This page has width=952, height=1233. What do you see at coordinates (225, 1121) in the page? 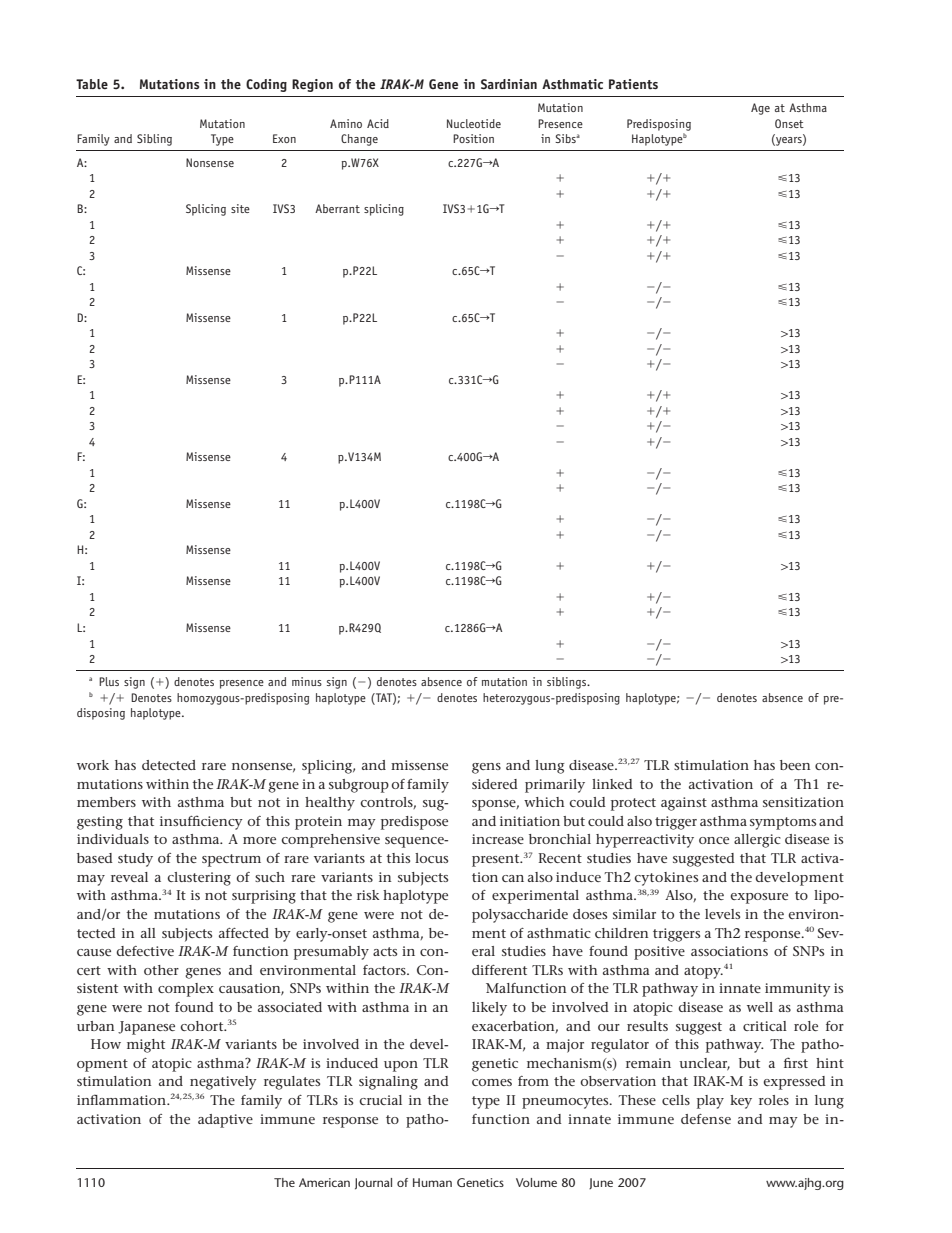
I see `adaptive` at bounding box center [225, 1121].
